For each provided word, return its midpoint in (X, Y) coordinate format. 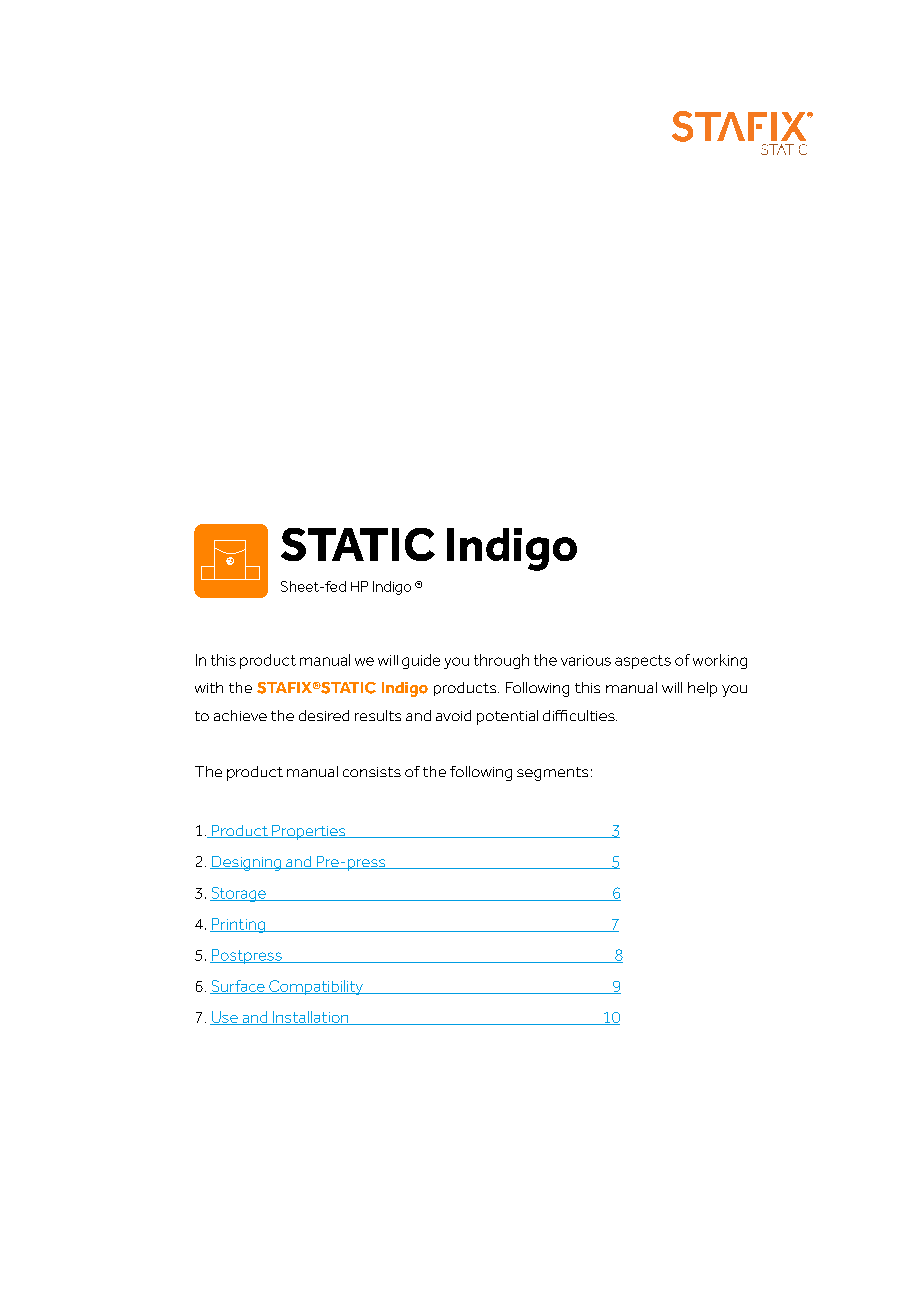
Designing (247, 863)
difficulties (580, 715)
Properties (309, 832)
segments (552, 774)
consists (372, 772)
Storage (239, 894)
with (209, 687)
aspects (643, 662)
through (501, 661)
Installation (310, 1018)
